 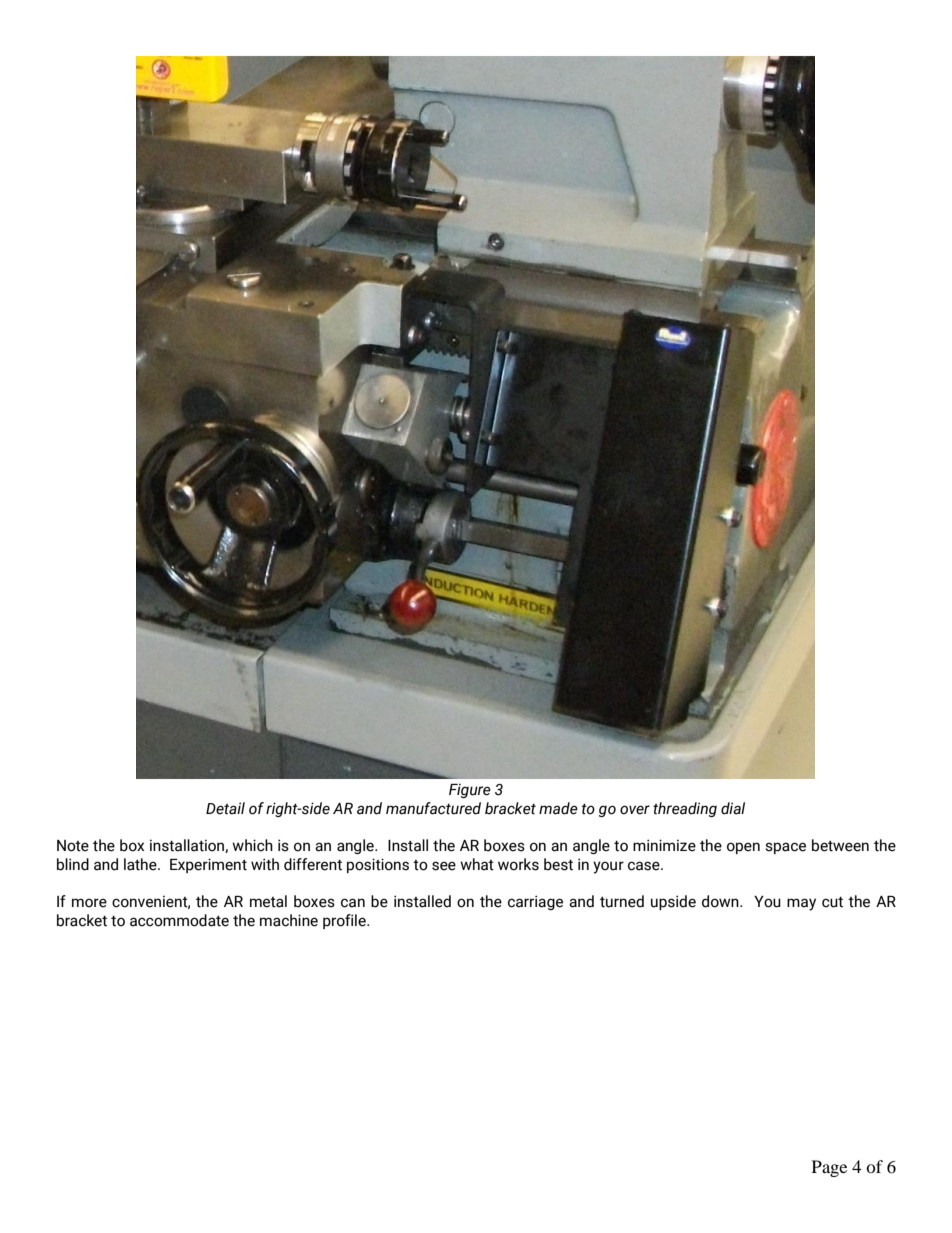 What do you see at coordinates (89, 903) in the screenshot?
I see `more` at bounding box center [89, 903].
